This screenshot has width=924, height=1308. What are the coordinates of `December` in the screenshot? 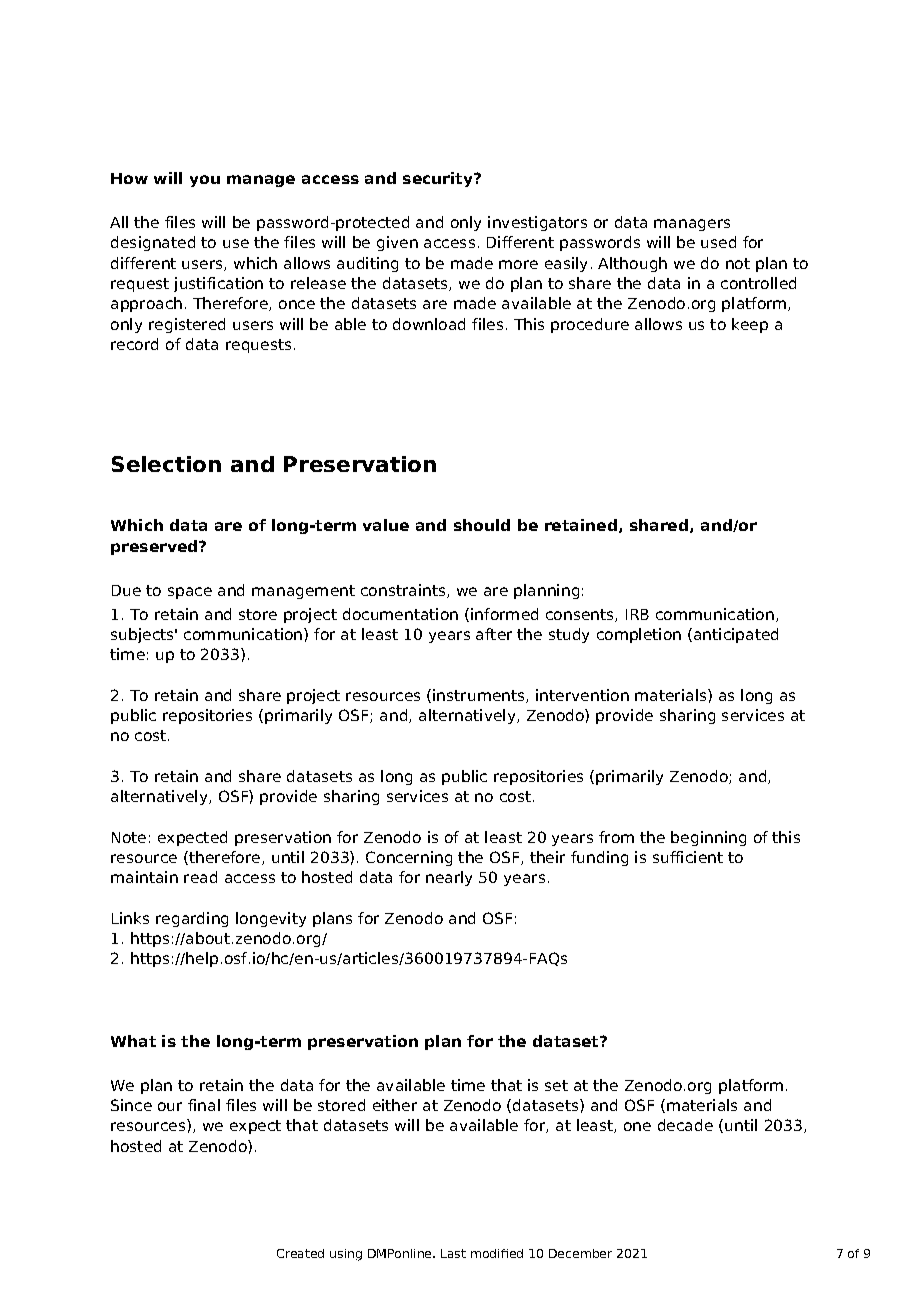 It's located at (580, 1253).
